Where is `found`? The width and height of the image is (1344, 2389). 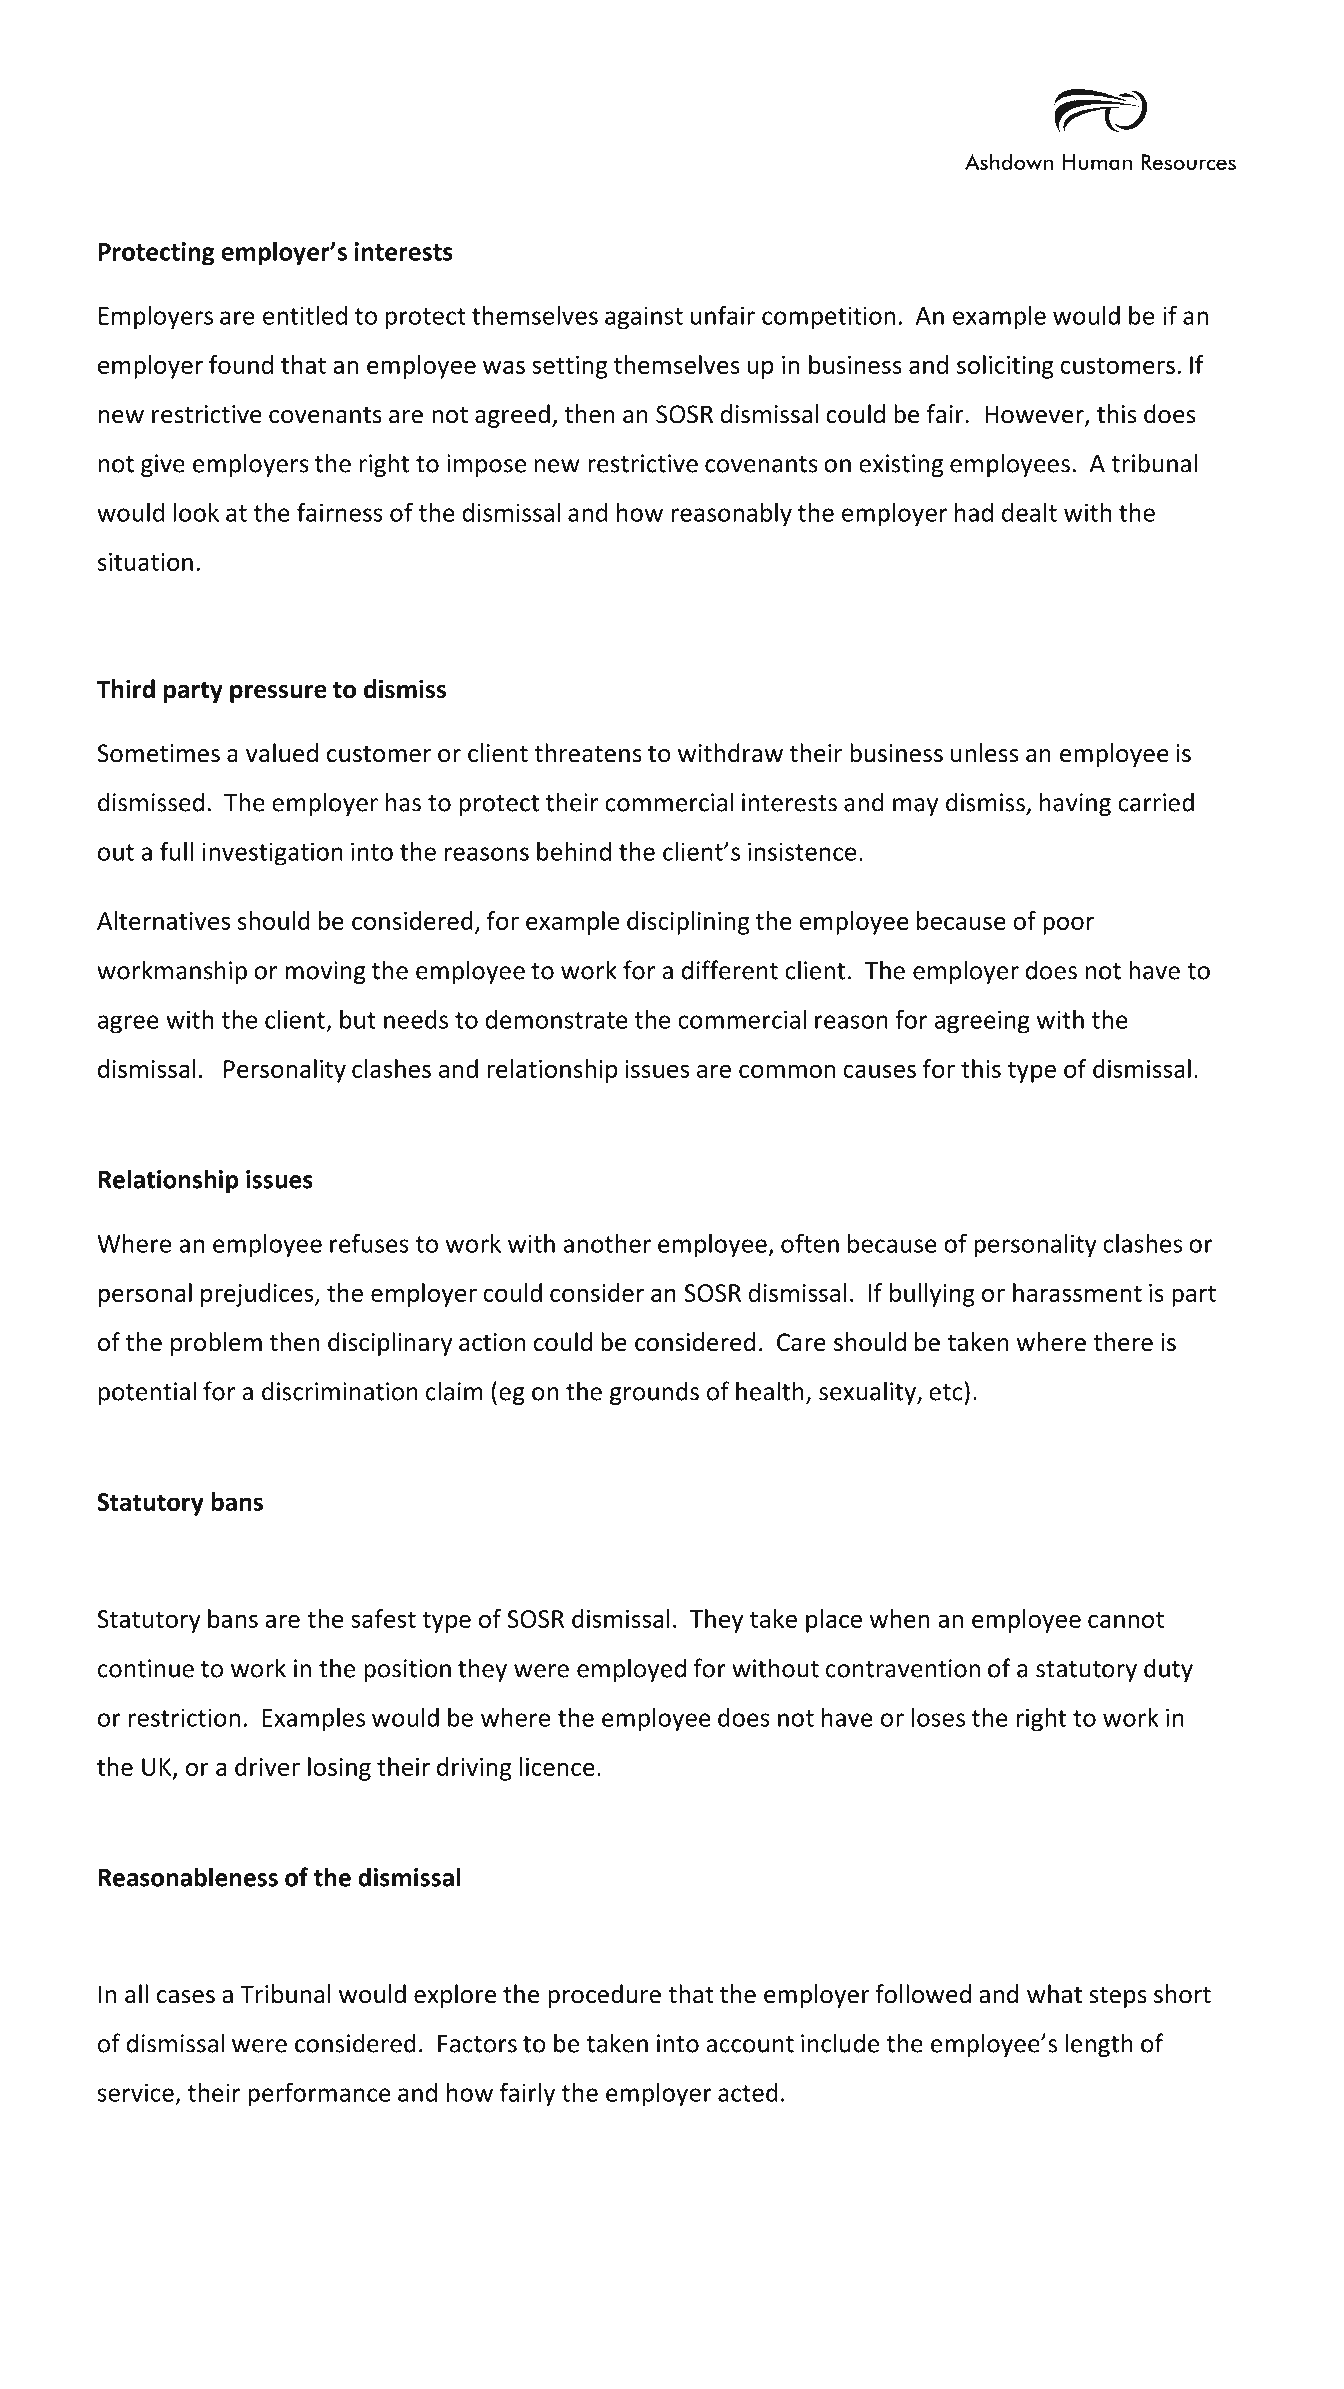 found is located at coordinates (241, 364).
